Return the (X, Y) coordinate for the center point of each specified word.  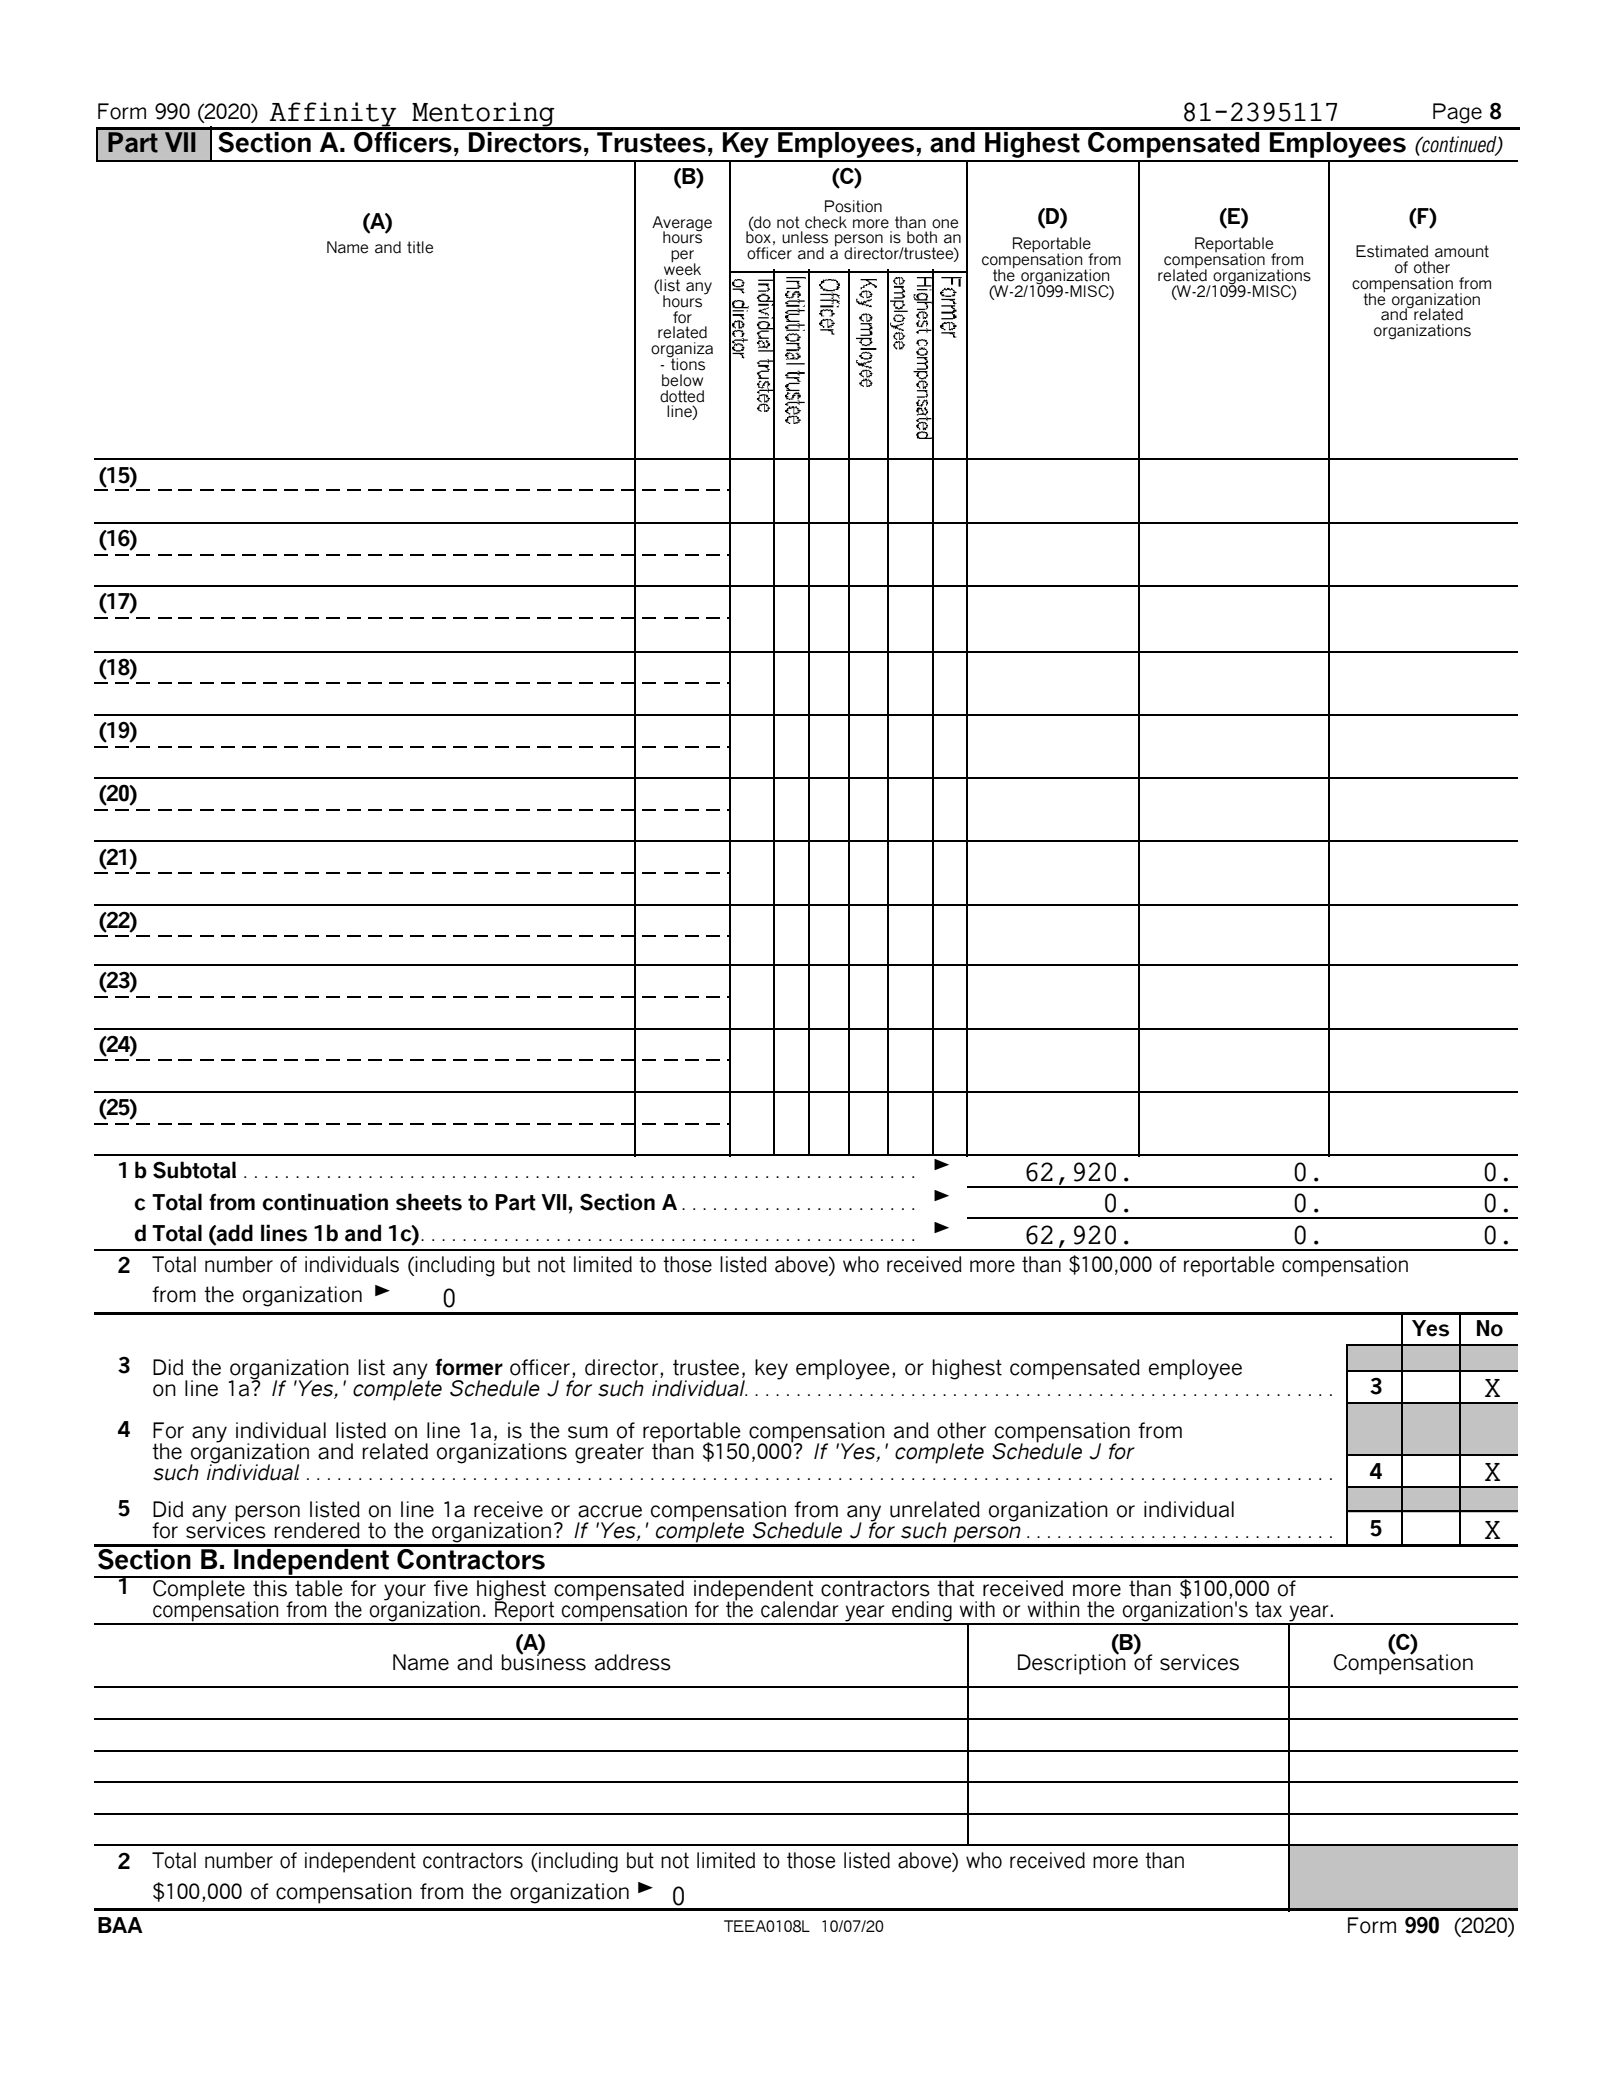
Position (853, 206)
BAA (120, 1925)
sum (588, 1432)
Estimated (1392, 251)
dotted (682, 396)
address (633, 1662)
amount (1462, 251)
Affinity (333, 115)
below (682, 380)
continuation (325, 1202)
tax (1268, 1609)
